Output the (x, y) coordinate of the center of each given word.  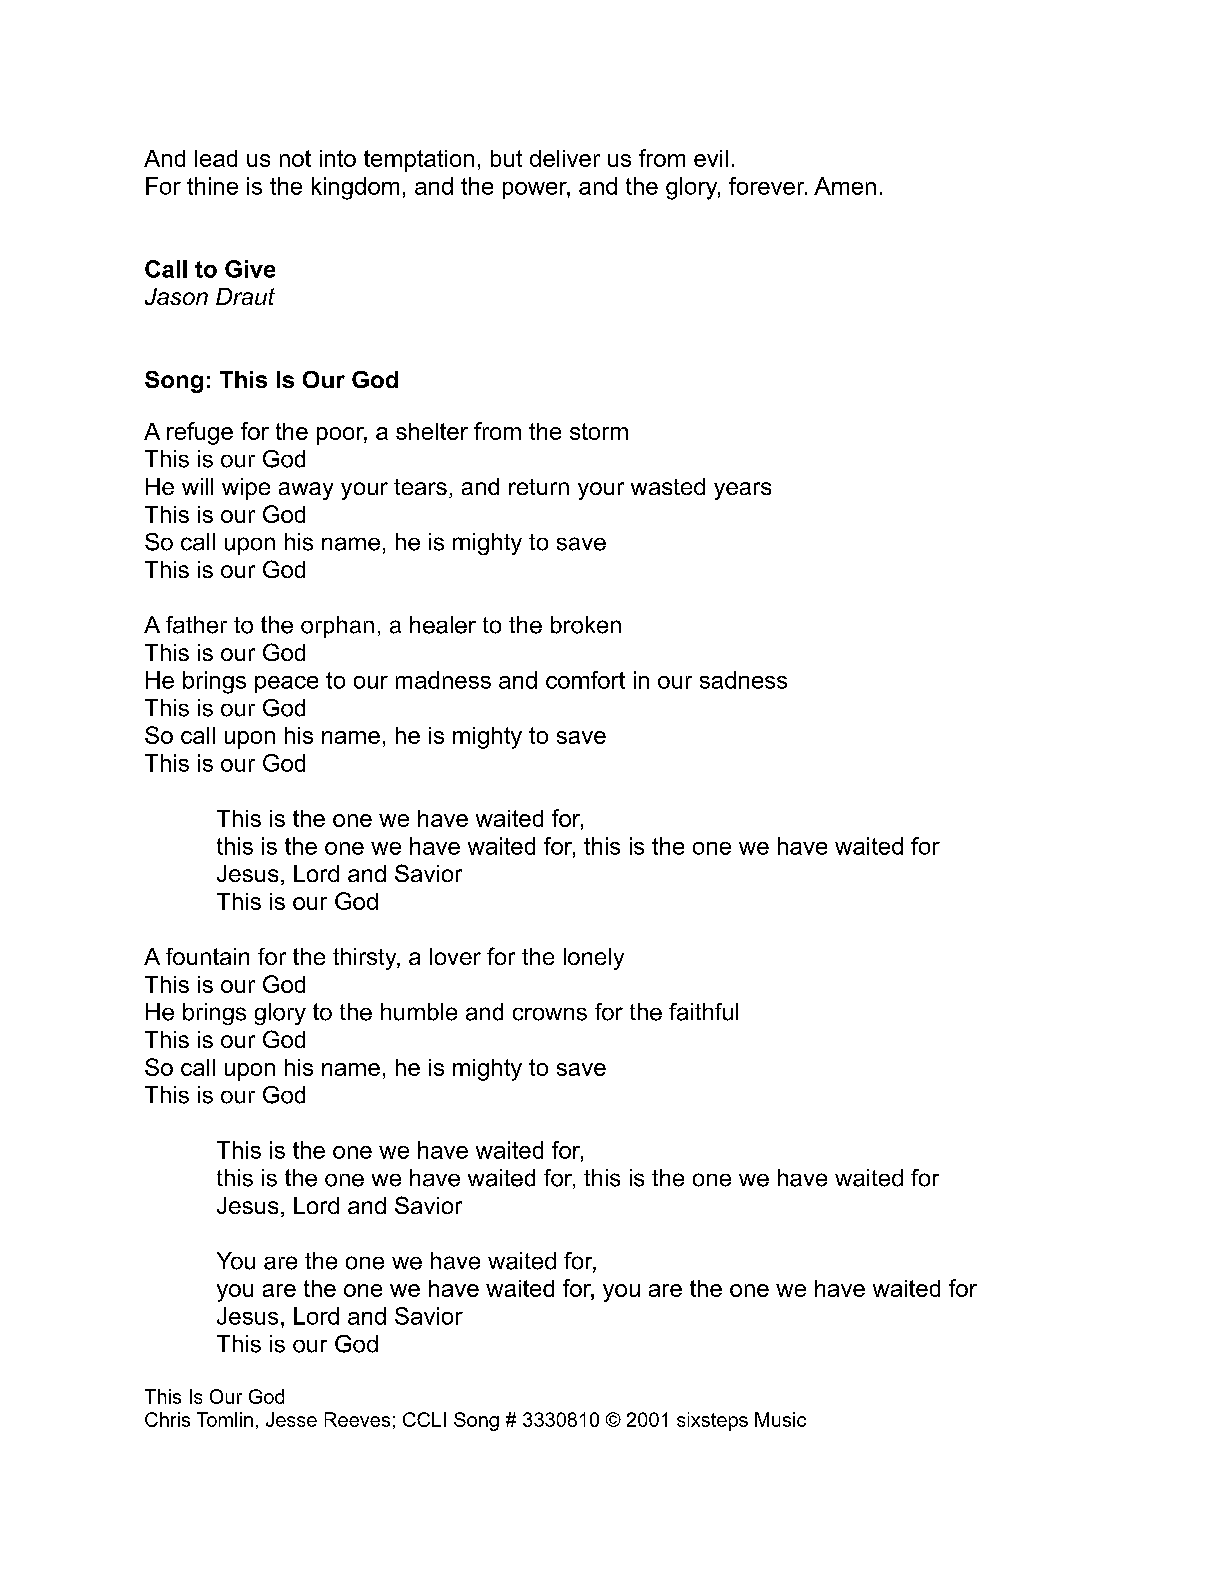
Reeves (357, 1419)
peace (286, 684)
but (506, 158)
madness (443, 680)
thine (212, 186)
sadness (743, 680)
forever (768, 186)
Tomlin (225, 1419)
